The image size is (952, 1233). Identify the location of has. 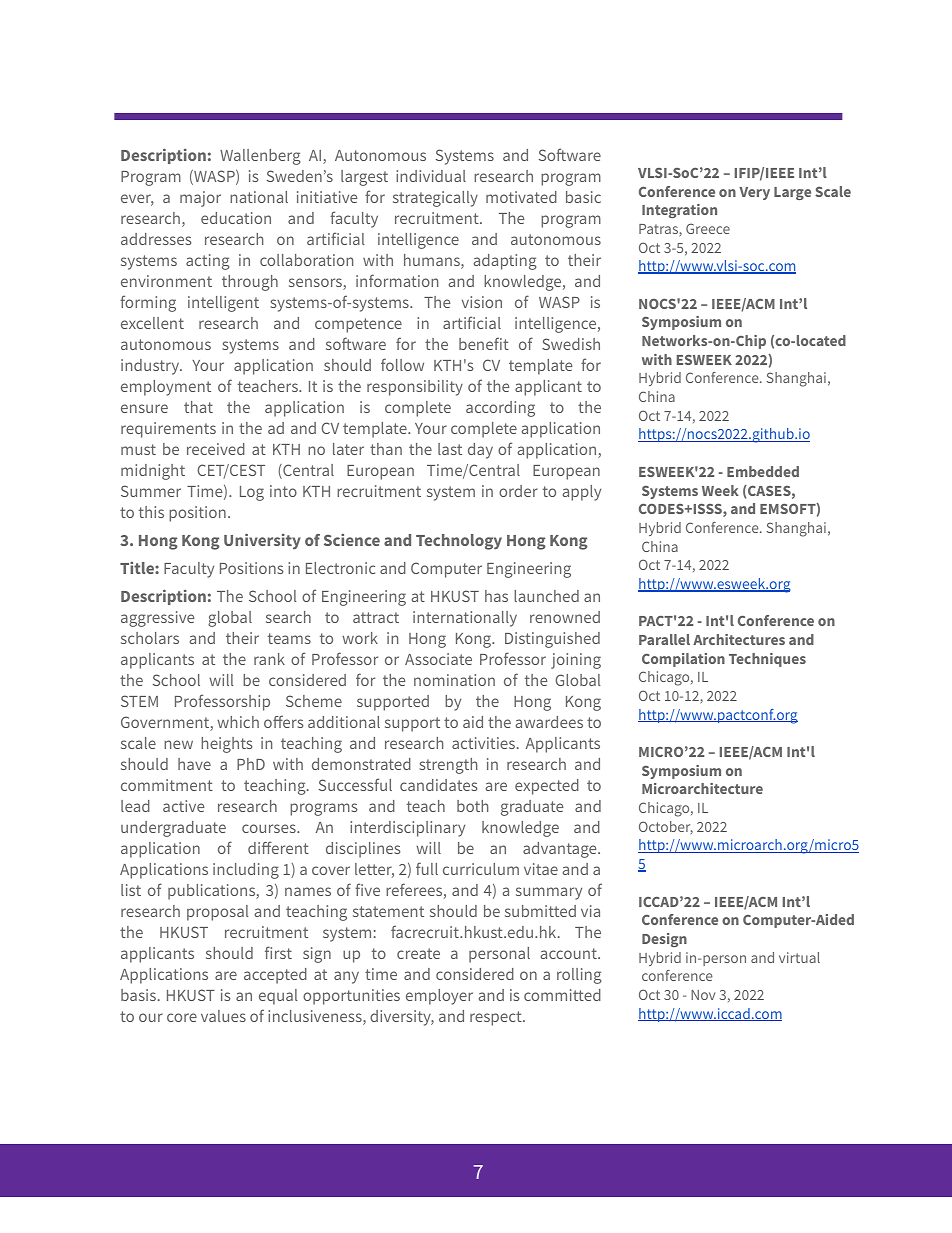
(496, 596).
